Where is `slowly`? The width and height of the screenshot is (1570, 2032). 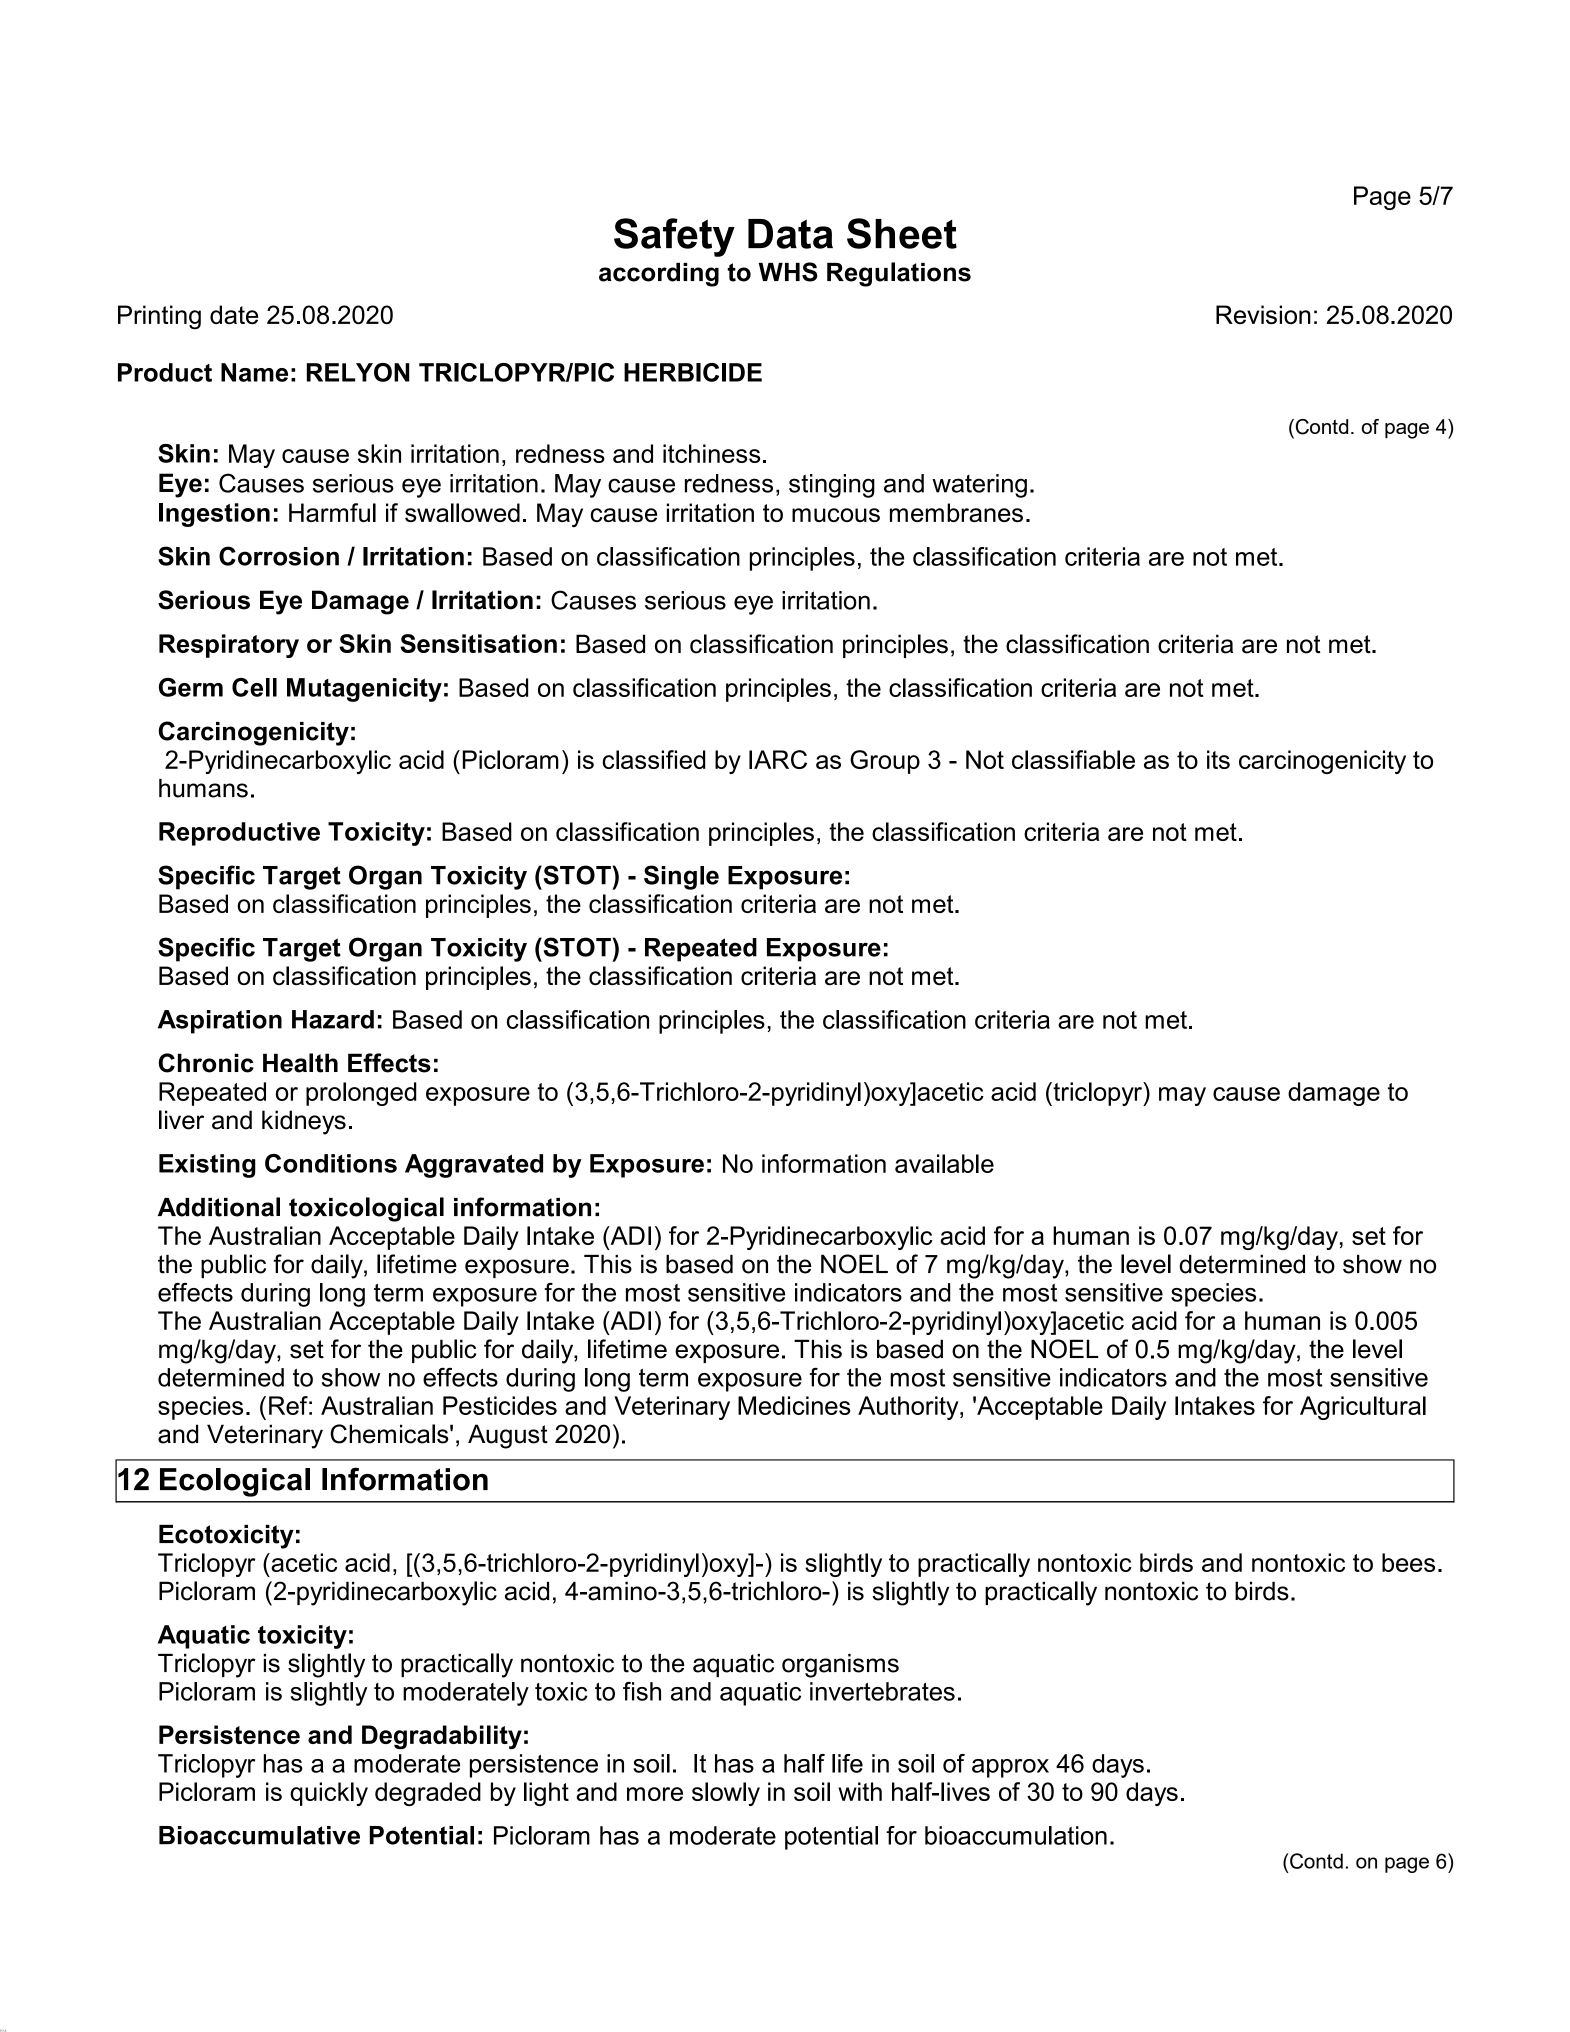
slowly is located at coordinates (726, 1794).
